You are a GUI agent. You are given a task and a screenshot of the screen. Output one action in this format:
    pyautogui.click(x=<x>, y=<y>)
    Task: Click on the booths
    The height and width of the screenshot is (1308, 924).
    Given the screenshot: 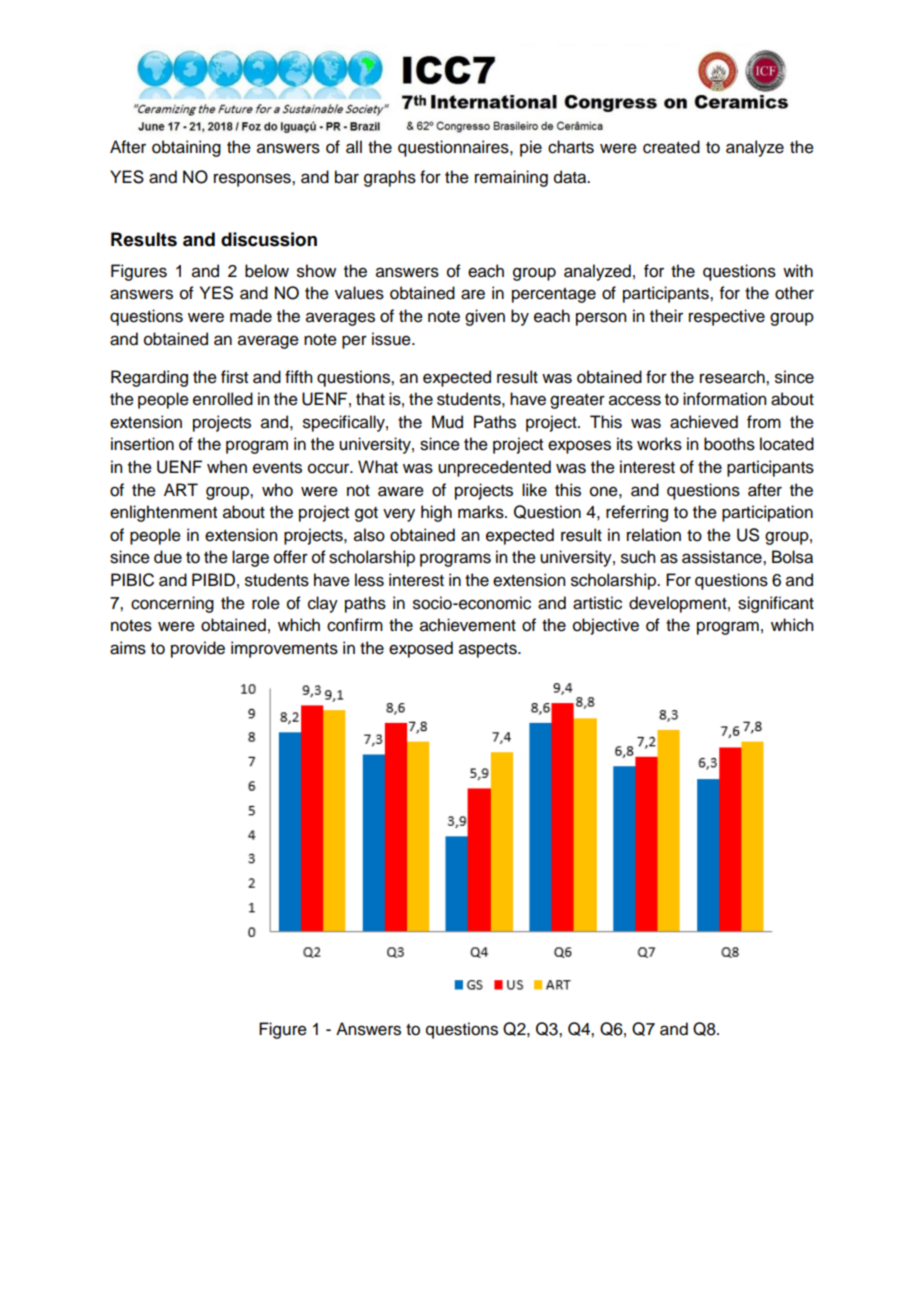 What is the action you would take?
    pyautogui.click(x=729, y=444)
